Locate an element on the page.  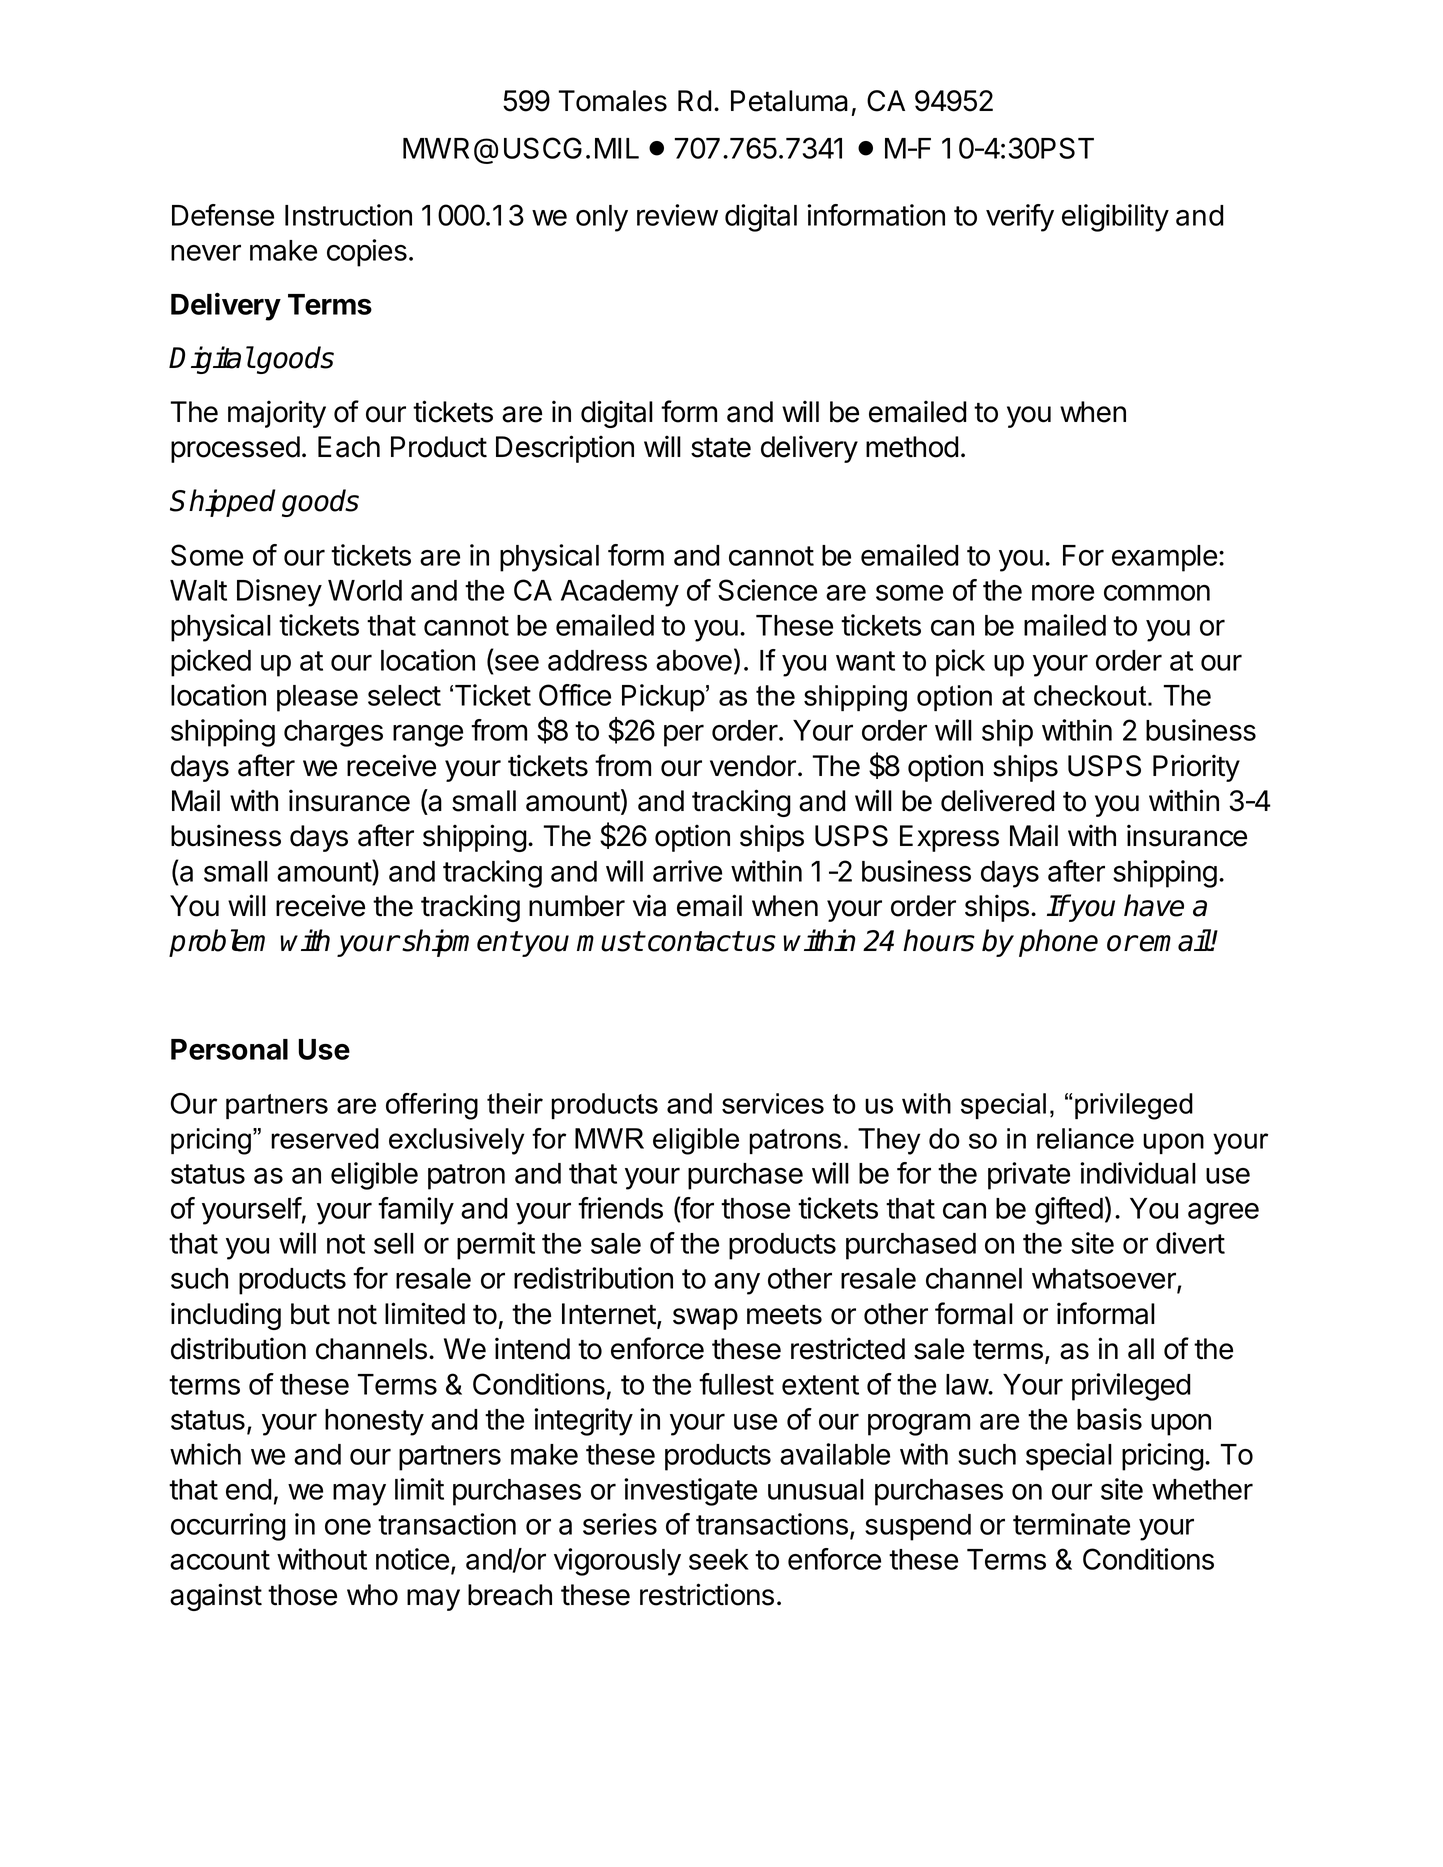
who is located at coordinates (372, 1595).
